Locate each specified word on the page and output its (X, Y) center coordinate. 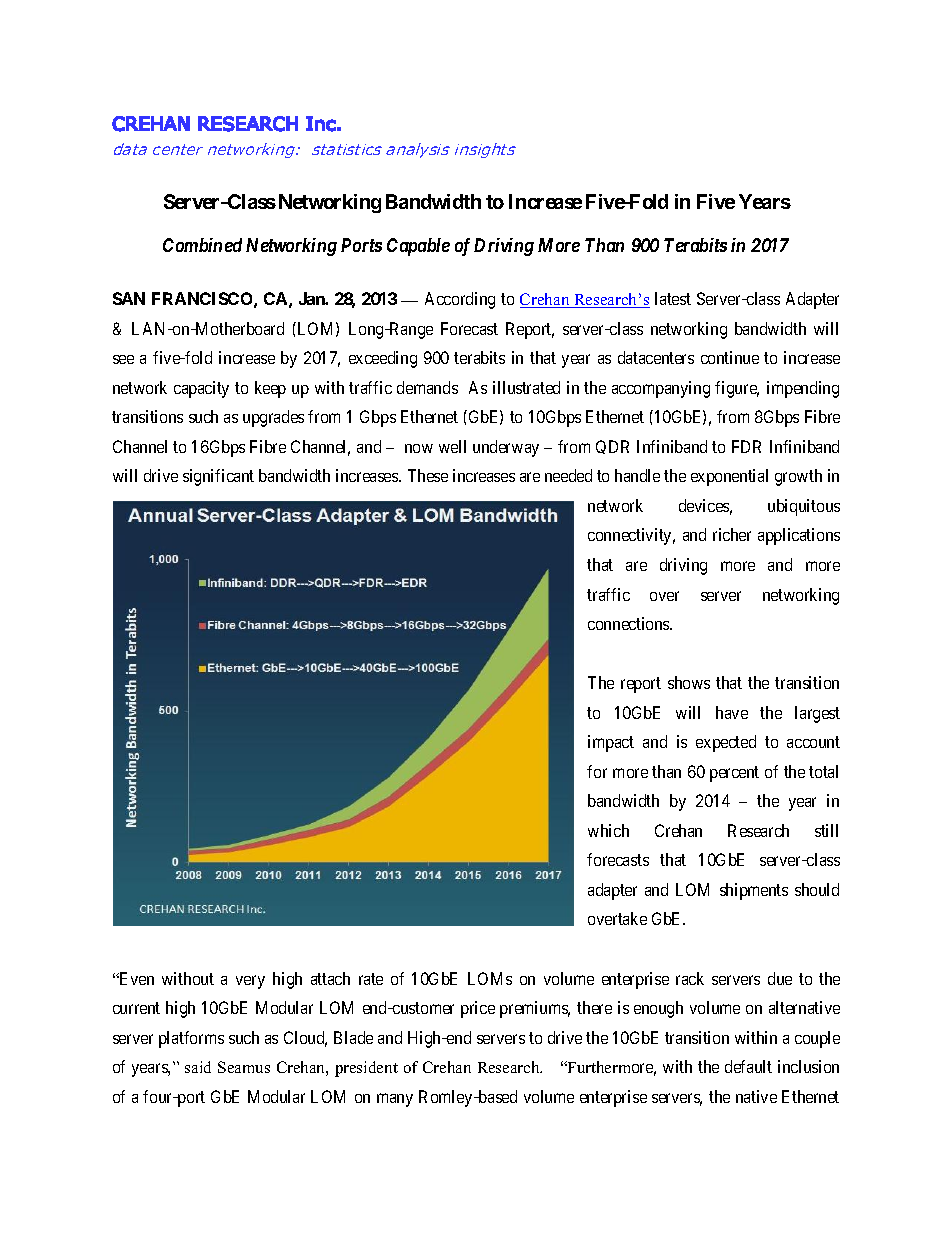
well (452, 446)
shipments (754, 891)
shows (689, 682)
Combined (202, 245)
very (250, 982)
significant (218, 477)
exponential (729, 477)
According (460, 300)
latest (673, 298)
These (428, 475)
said (198, 1067)
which (608, 830)
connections (629, 623)
